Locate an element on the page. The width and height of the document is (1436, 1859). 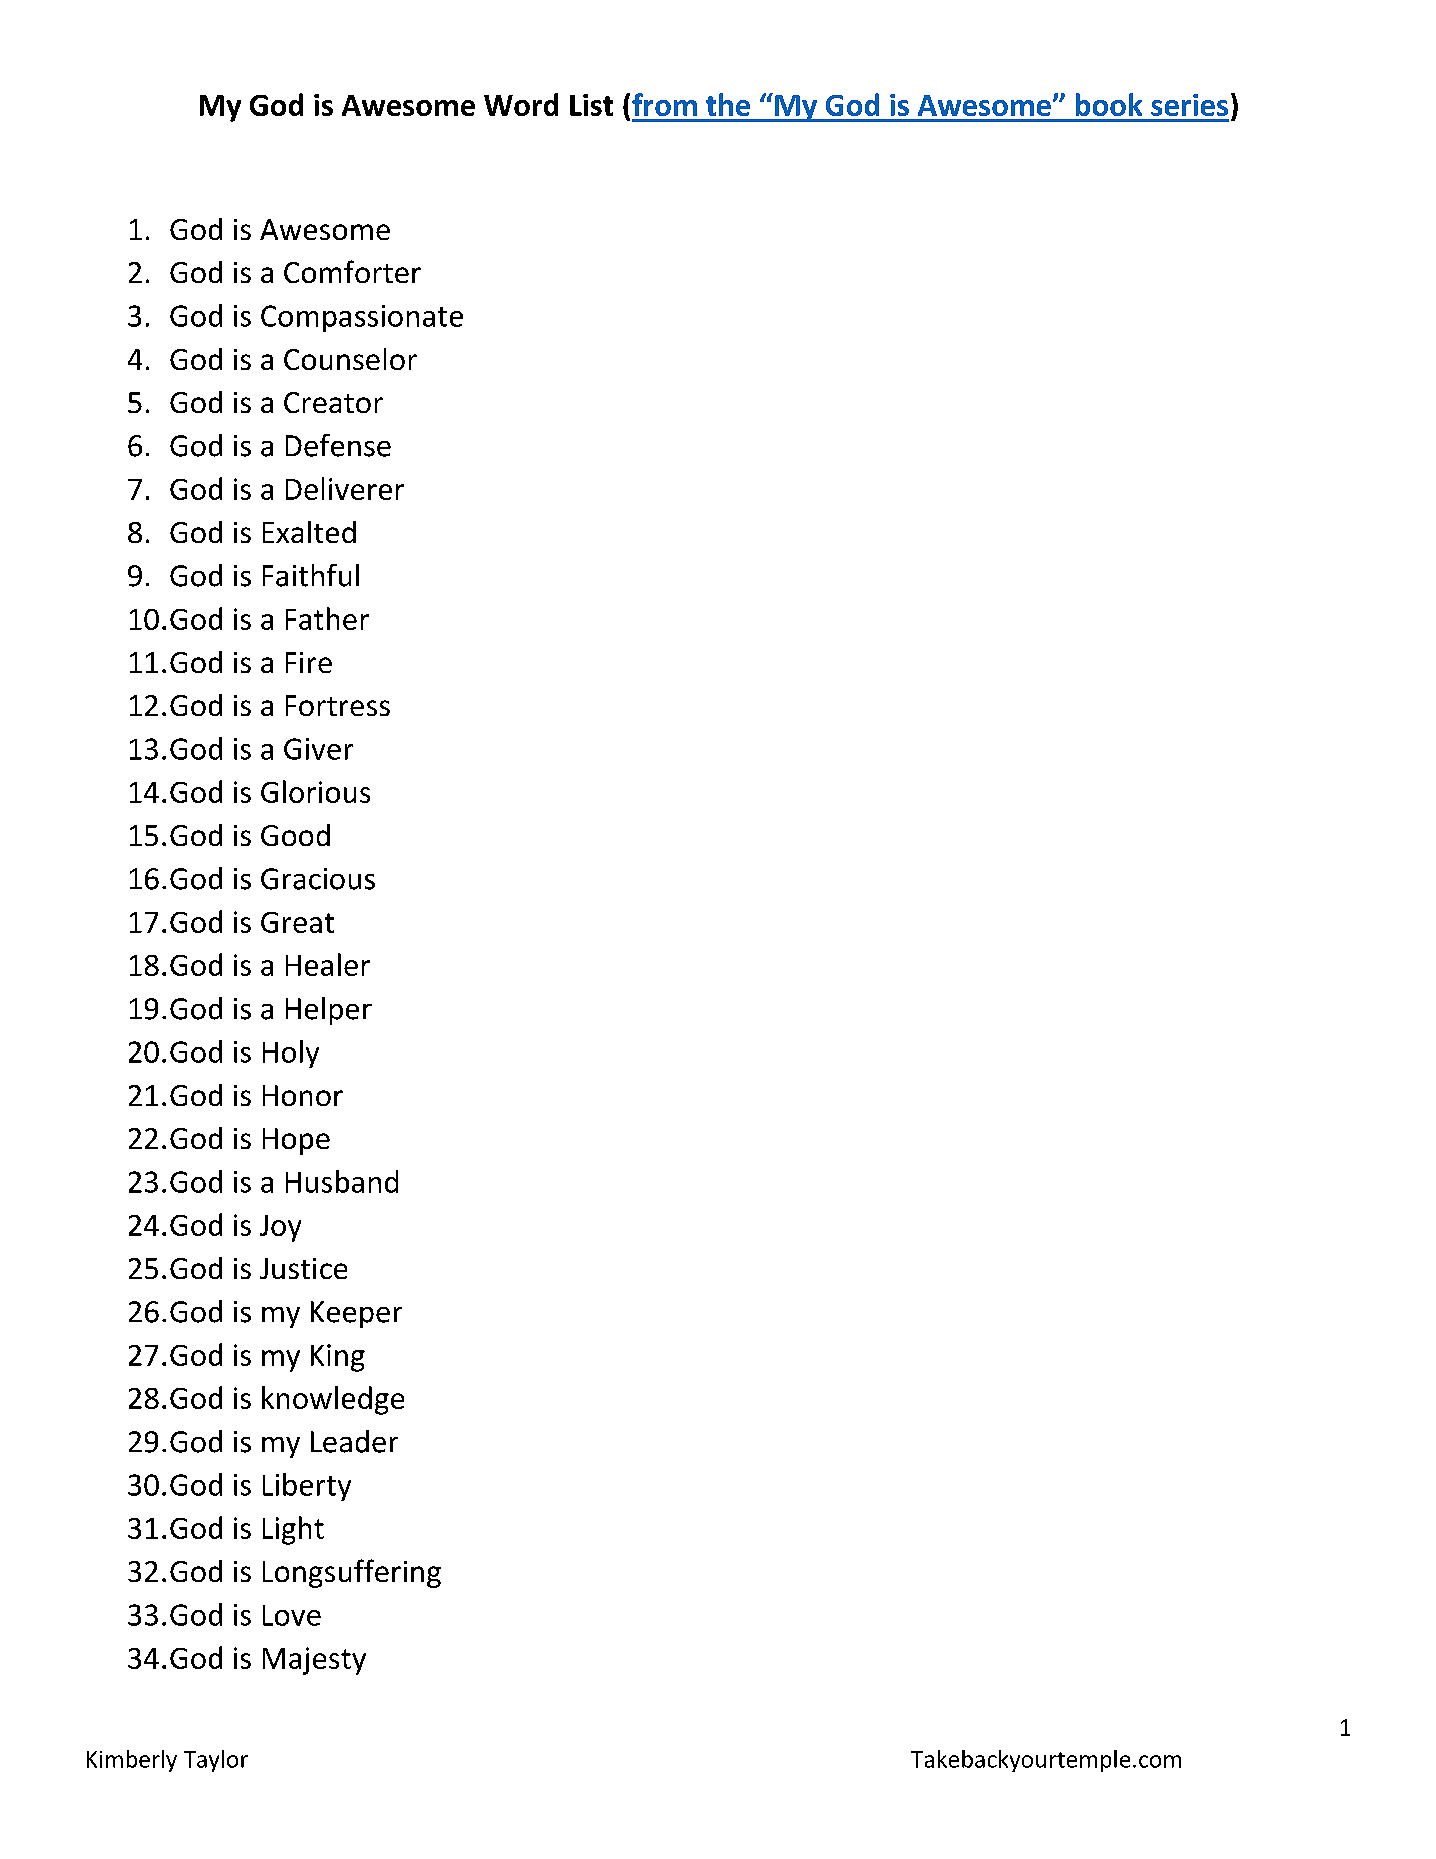
Counselor is located at coordinates (350, 359).
